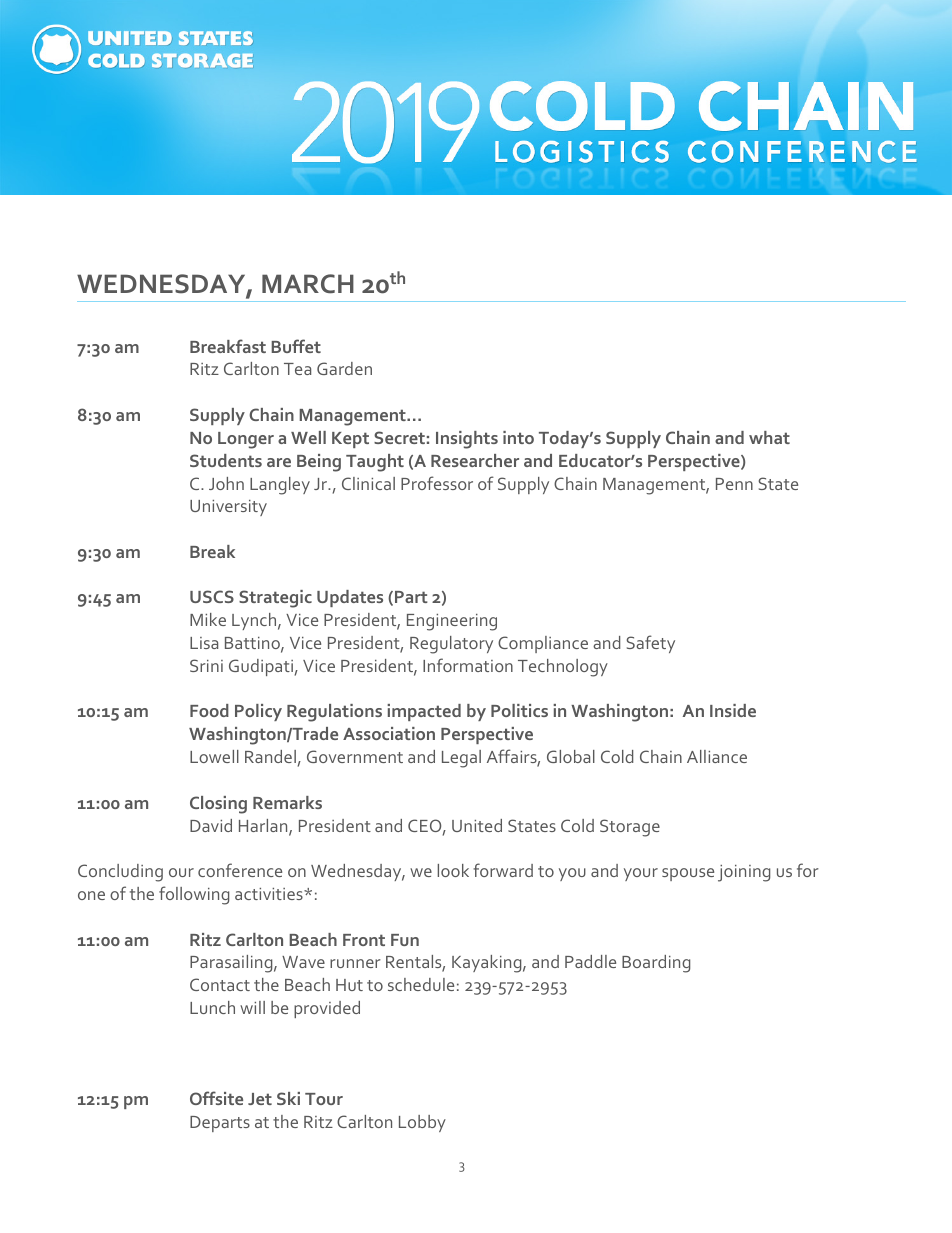  Describe the element at coordinates (453, 870) in the screenshot. I see `look` at that location.
